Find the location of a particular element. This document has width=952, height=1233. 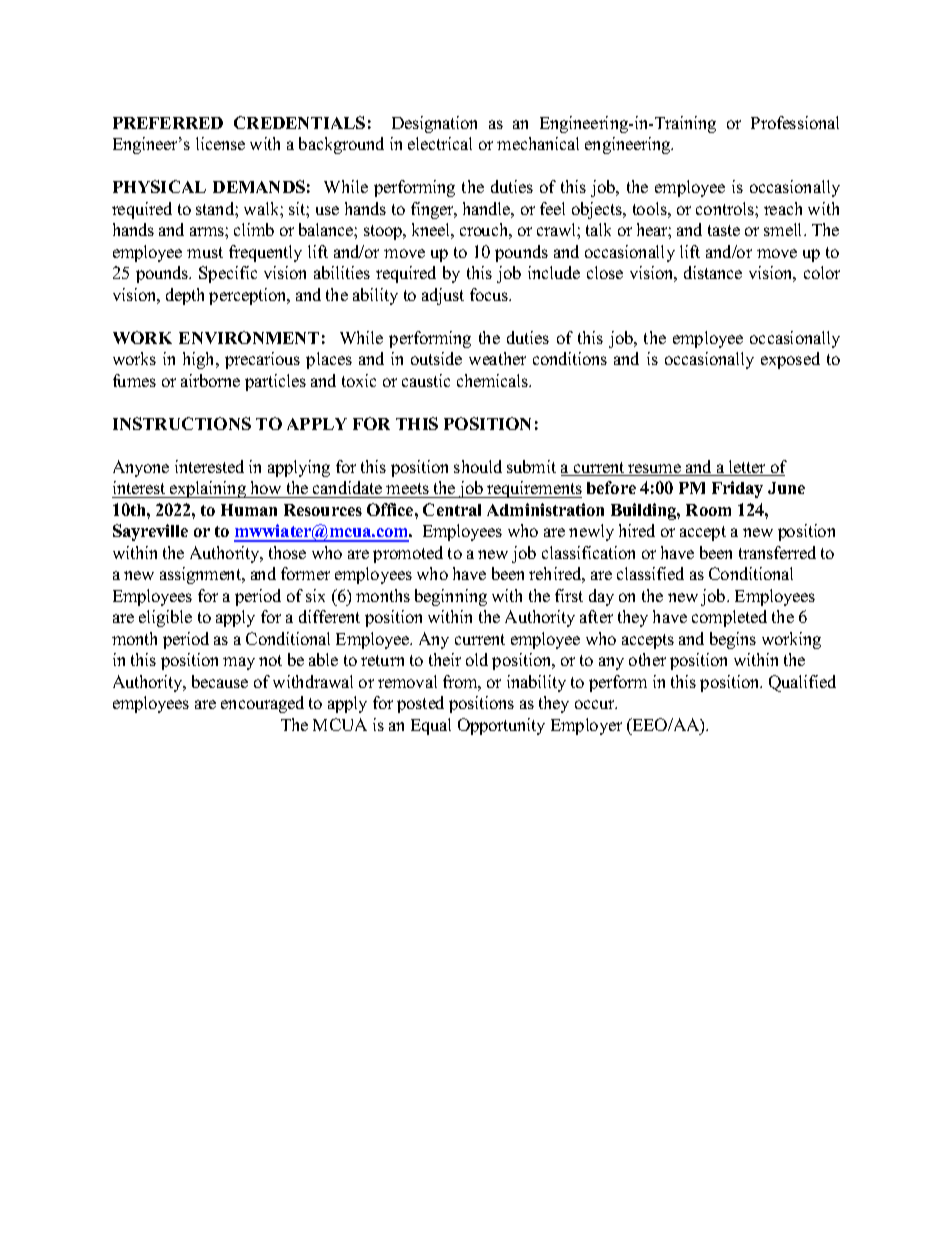

Opportunity is located at coordinates (501, 726).
